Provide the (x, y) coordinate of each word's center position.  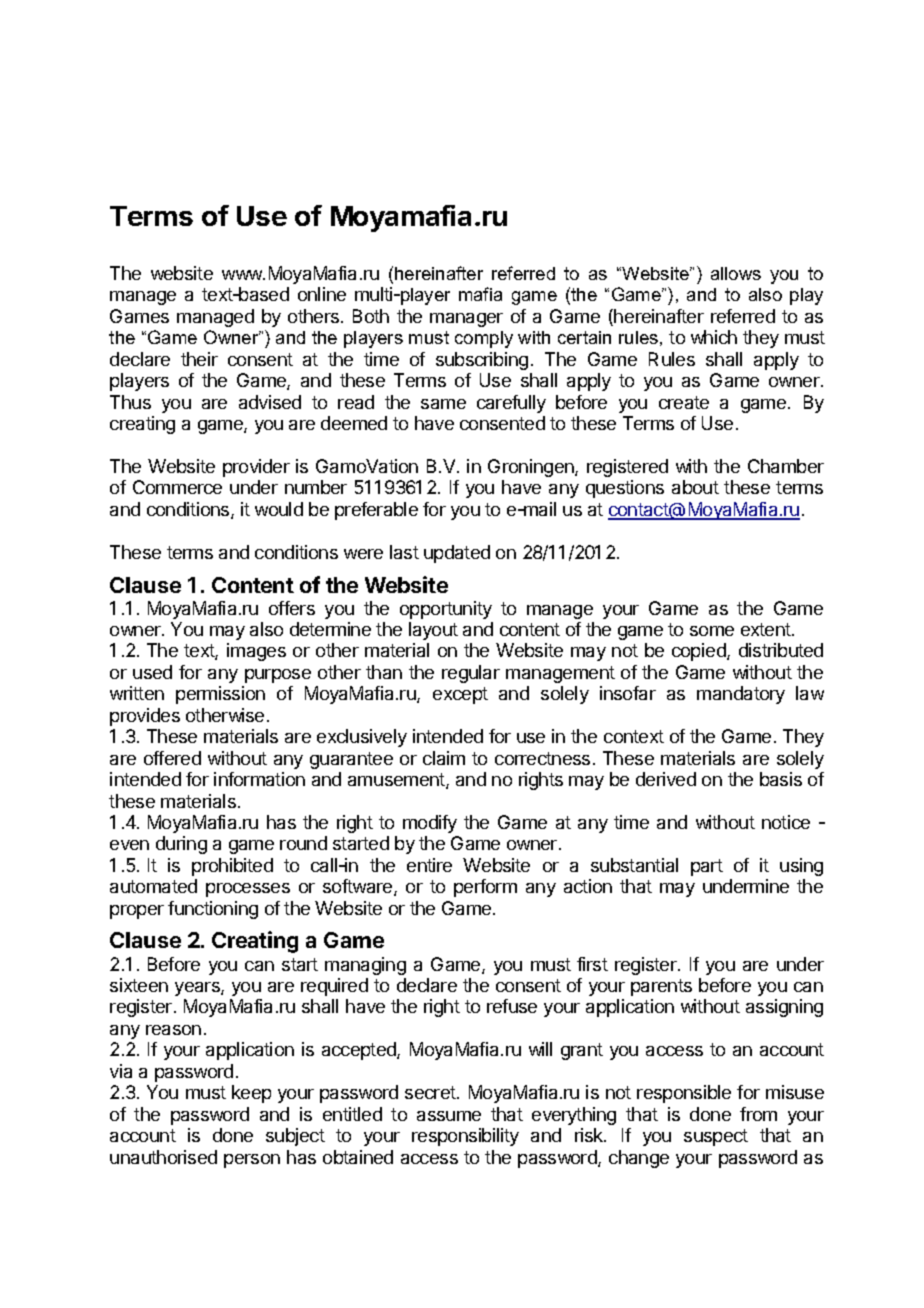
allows (736, 273)
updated (457, 554)
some (712, 631)
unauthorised (163, 1157)
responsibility (465, 1137)
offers (292, 608)
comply (484, 339)
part (707, 867)
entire (429, 865)
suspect (716, 1137)
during (181, 845)
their (199, 359)
